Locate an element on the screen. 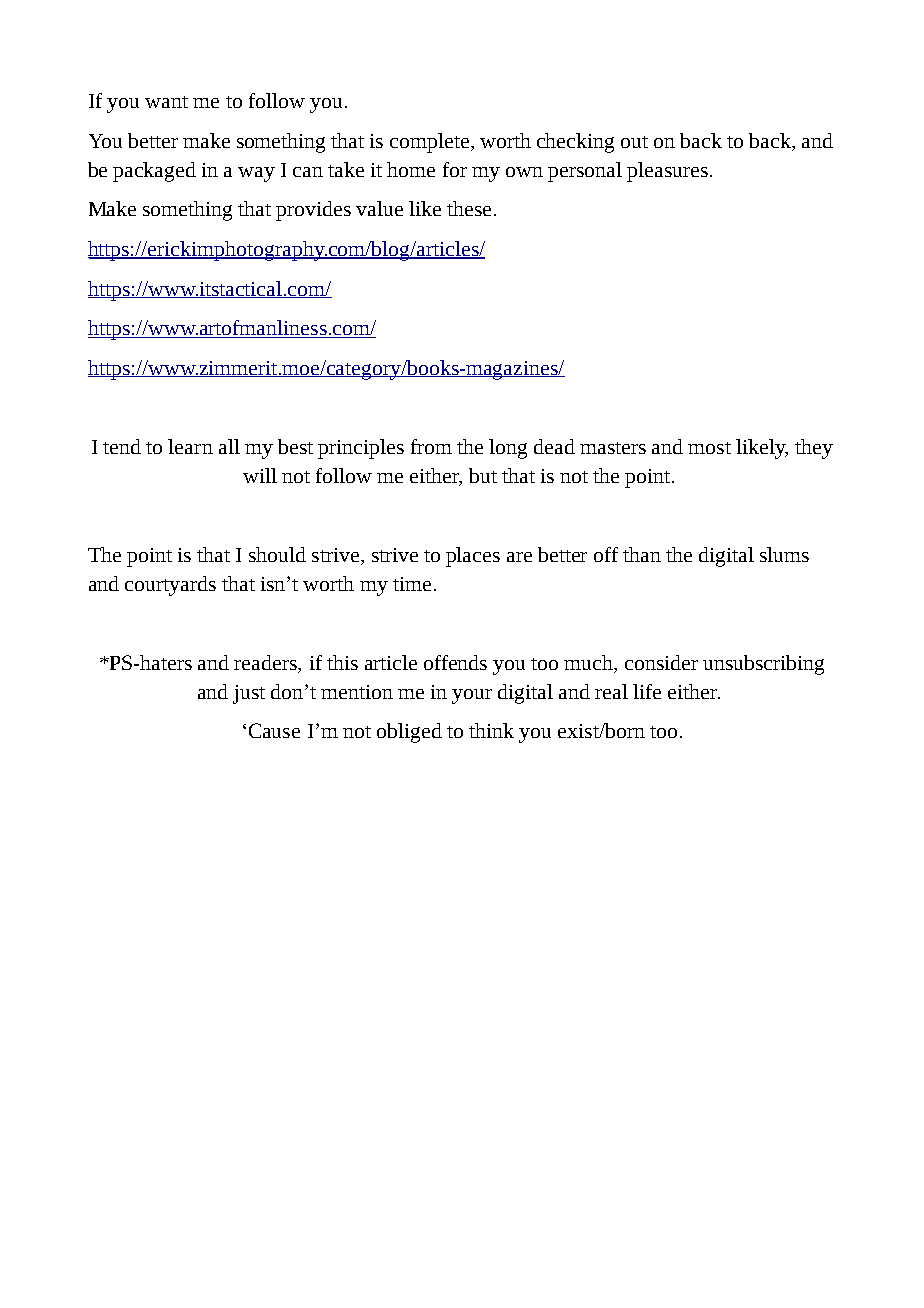  out is located at coordinates (634, 142).
